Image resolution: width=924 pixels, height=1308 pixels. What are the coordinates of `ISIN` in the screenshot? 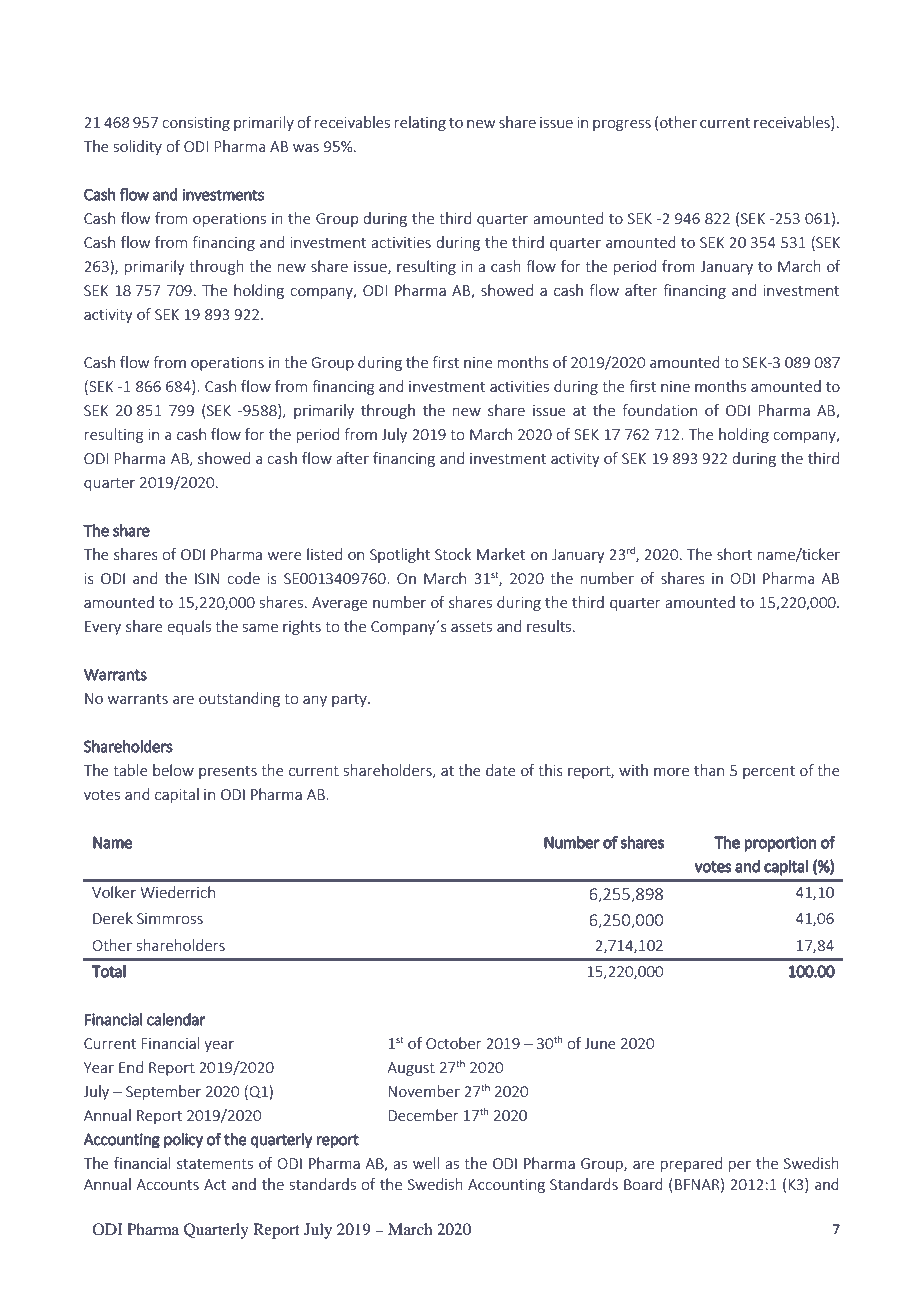 It's located at (207, 578).
